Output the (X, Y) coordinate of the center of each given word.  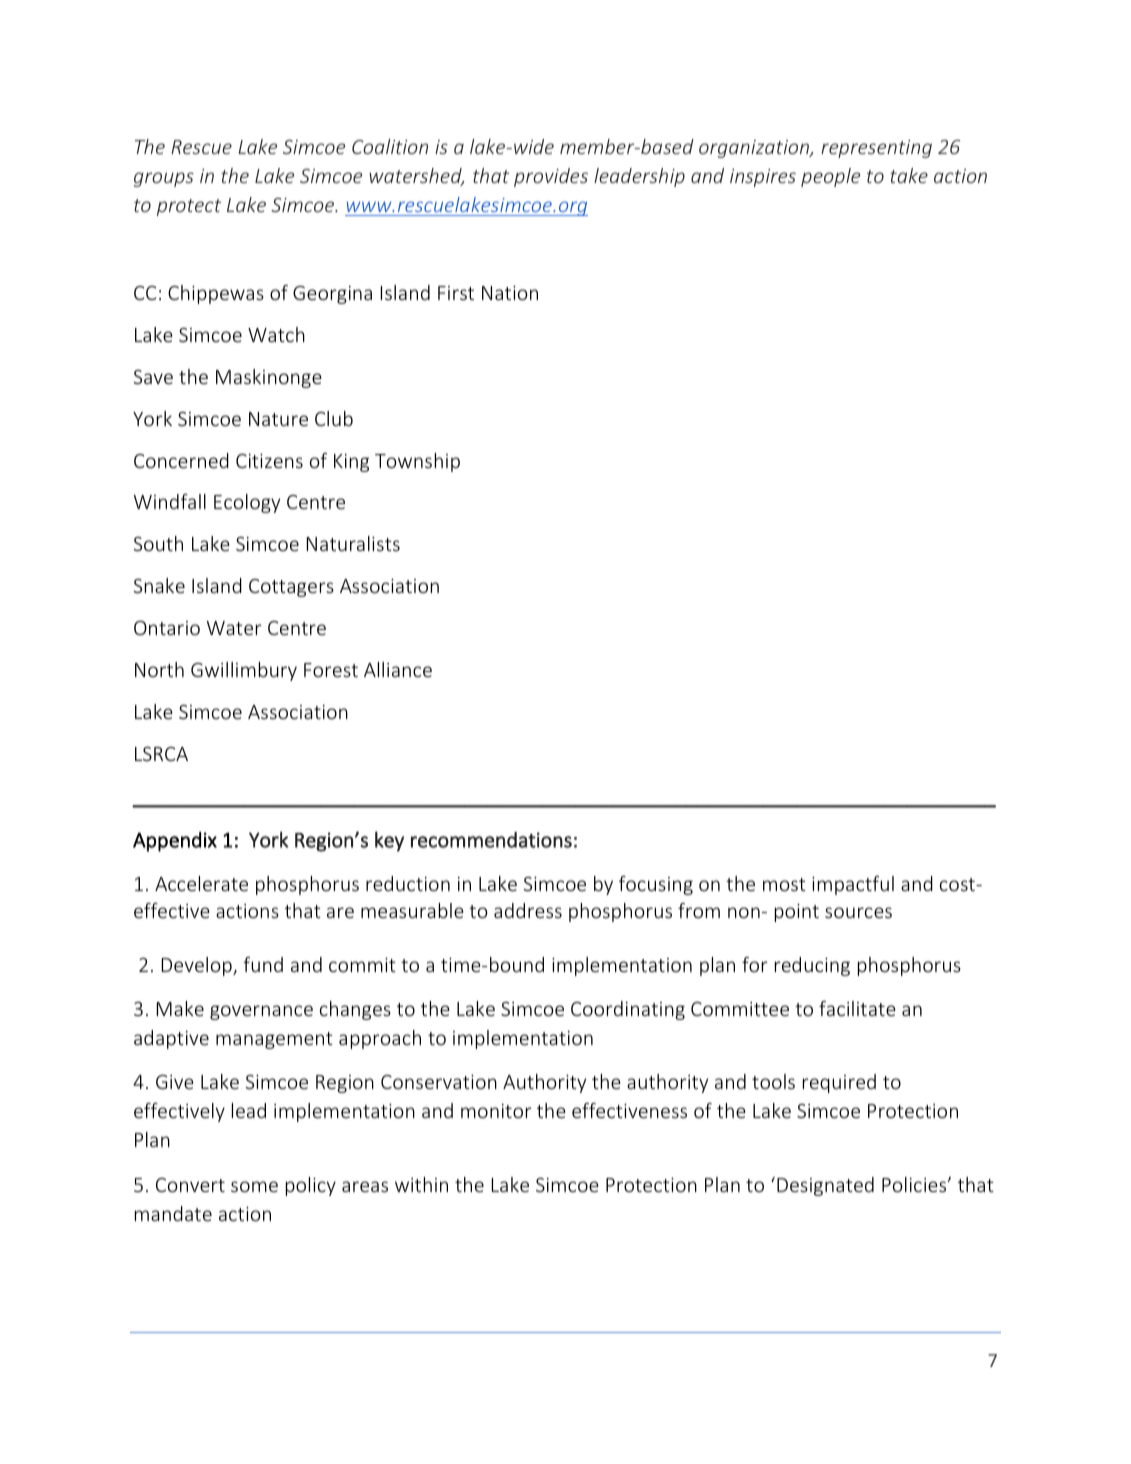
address (528, 910)
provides (551, 177)
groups (164, 179)
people (830, 177)
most (784, 884)
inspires (763, 178)
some (254, 1186)
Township (417, 462)
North (159, 669)
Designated (825, 1186)
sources (858, 912)
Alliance (398, 669)
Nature (278, 419)
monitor (496, 1111)
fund (263, 964)
